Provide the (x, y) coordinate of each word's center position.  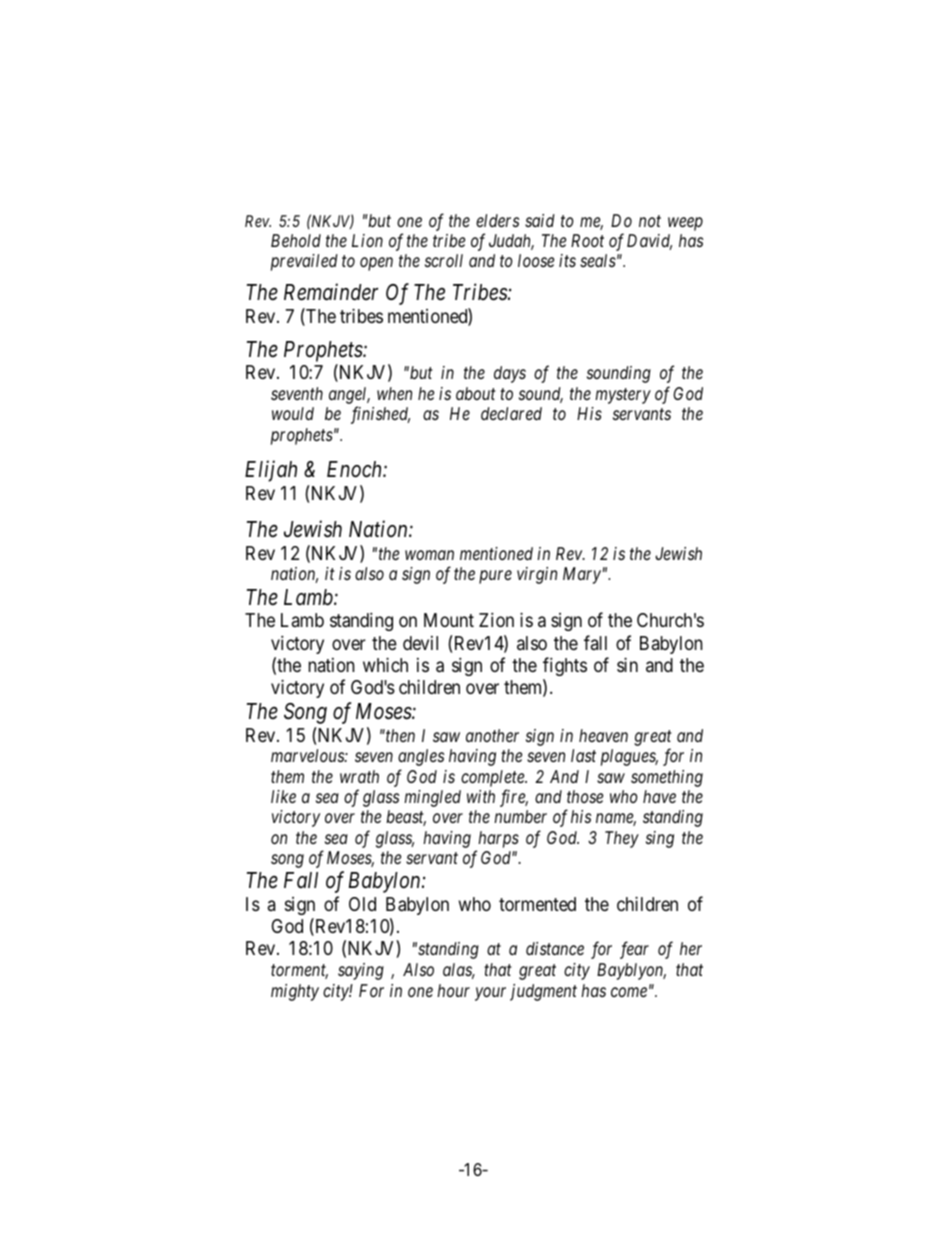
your (490, 994)
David (649, 242)
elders (497, 220)
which (385, 664)
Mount (449, 620)
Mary (582, 575)
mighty (295, 992)
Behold (296, 240)
